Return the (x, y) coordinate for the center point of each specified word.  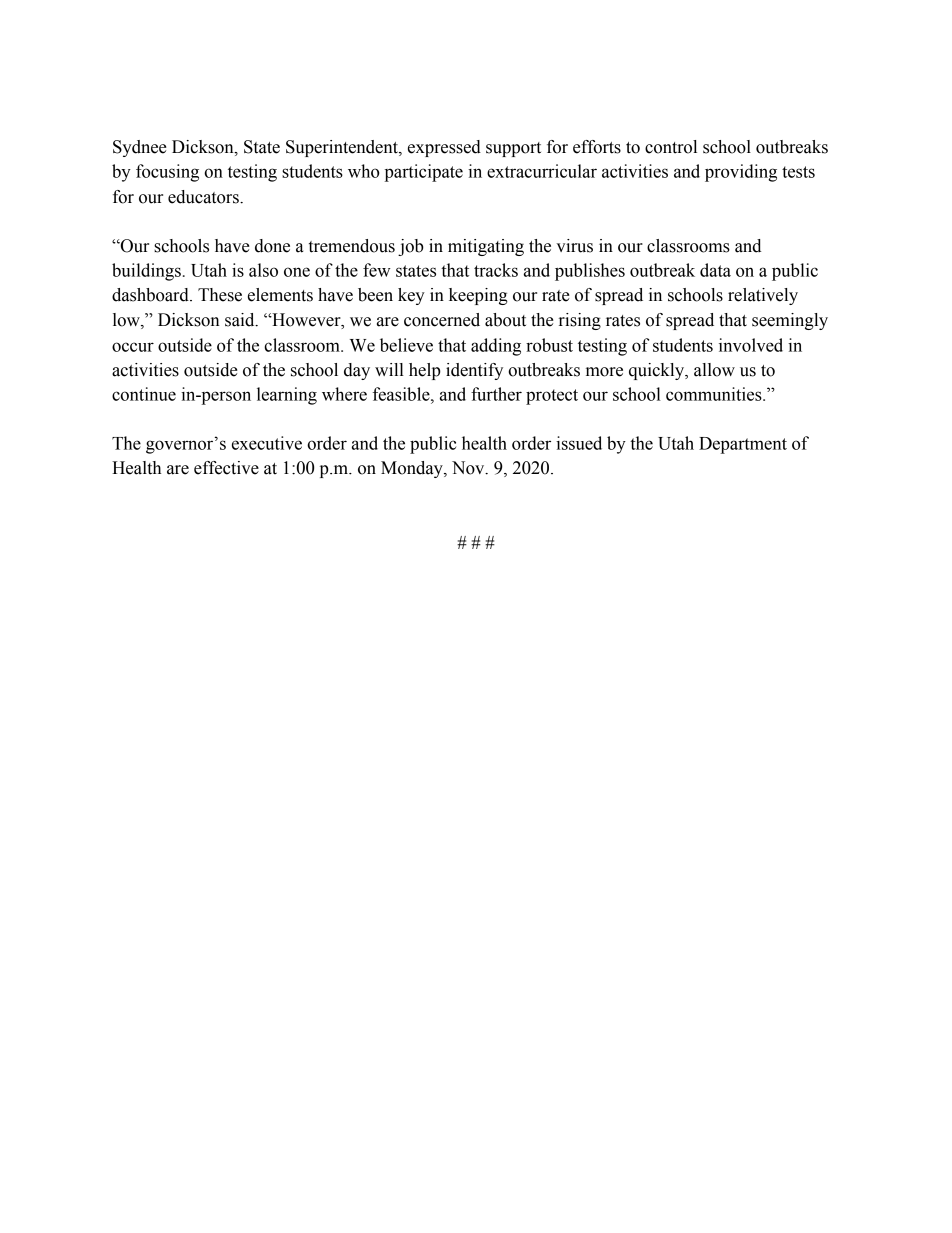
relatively (763, 296)
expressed (444, 148)
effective (226, 468)
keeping (478, 296)
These (220, 295)
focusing (167, 173)
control (671, 147)
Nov (469, 468)
